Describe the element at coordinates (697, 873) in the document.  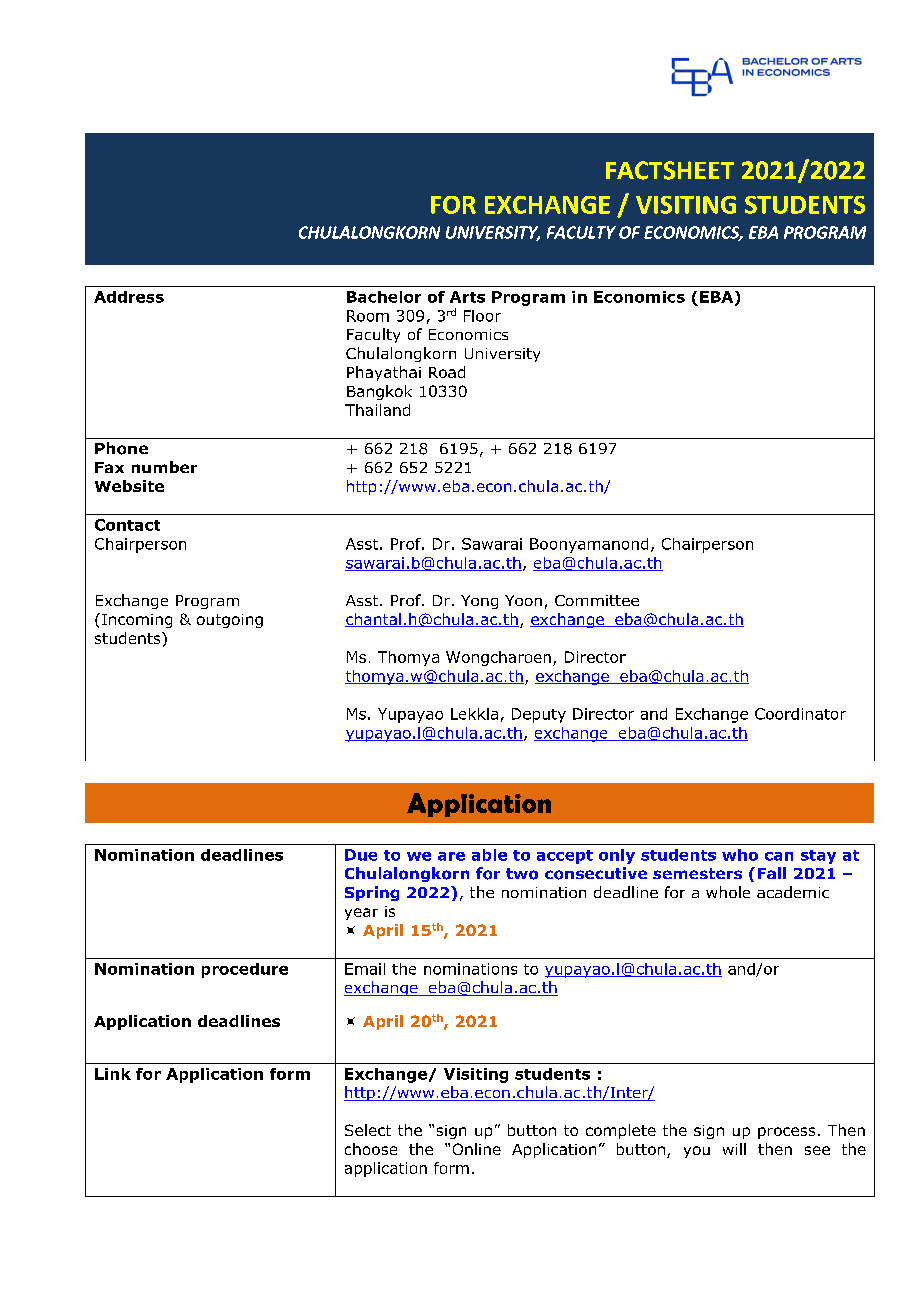
I see `semesters` at that location.
